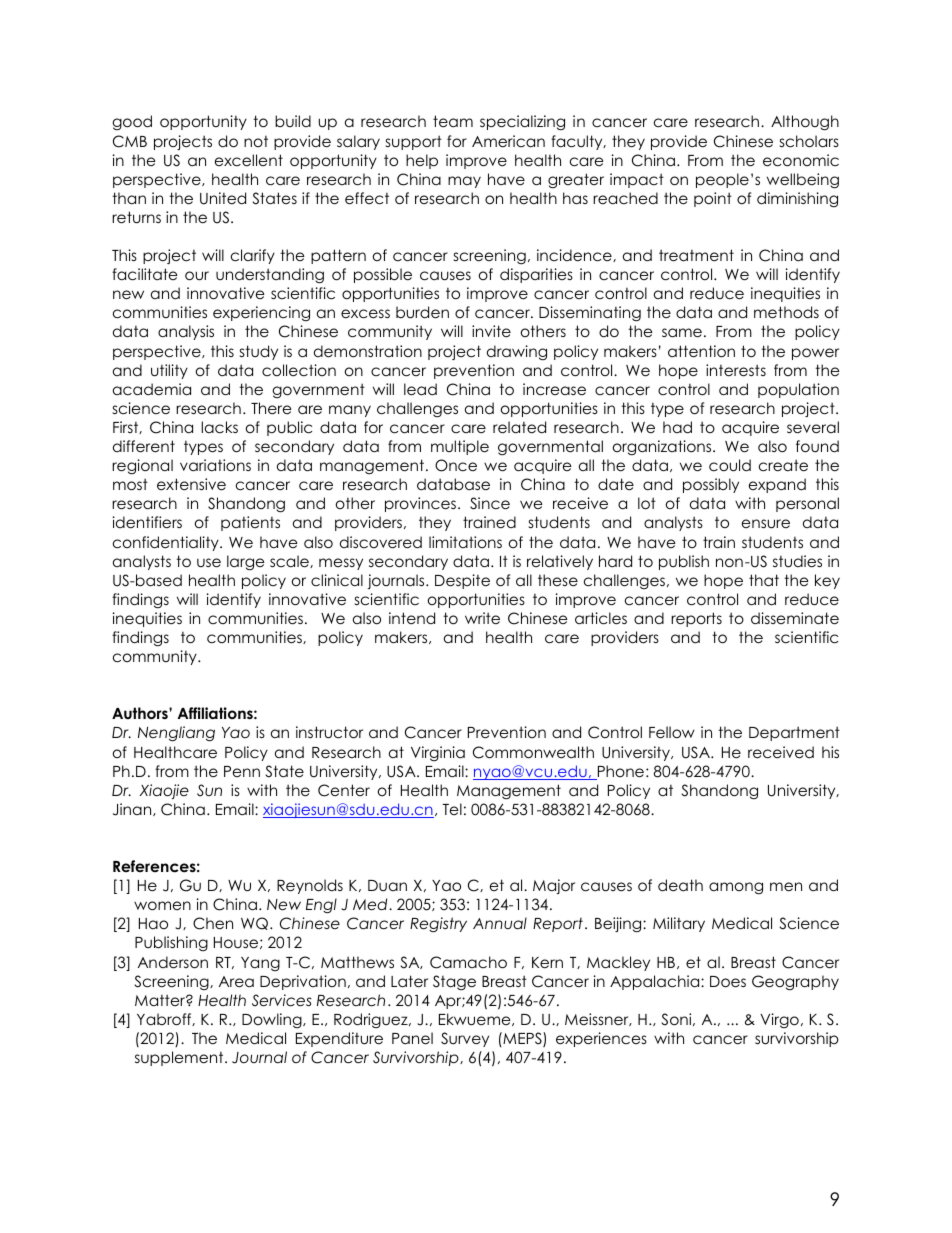  What do you see at coordinates (465, 1039) in the screenshot?
I see `Survey` at bounding box center [465, 1039].
